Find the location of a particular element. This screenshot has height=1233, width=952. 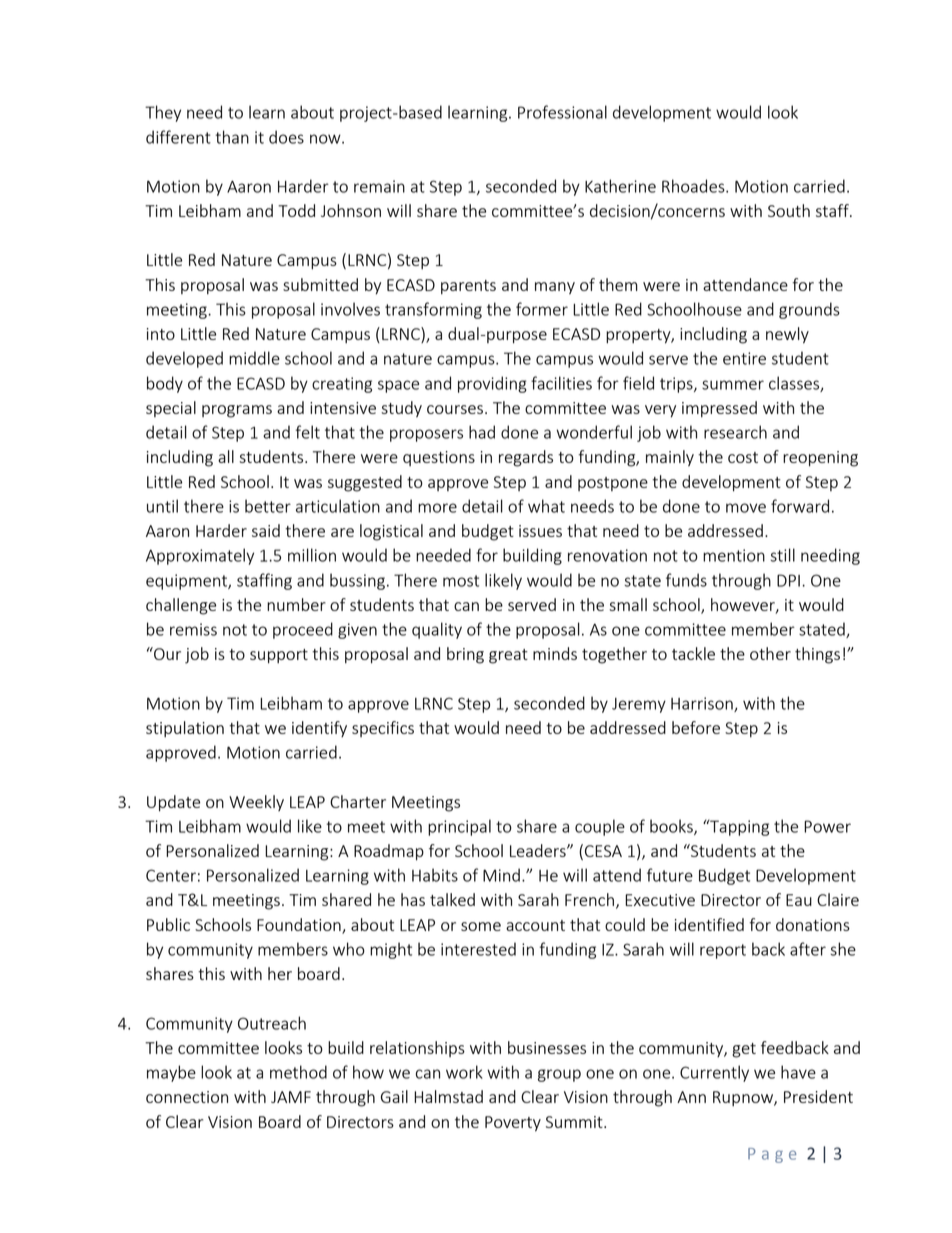

before is located at coordinates (696, 727).
